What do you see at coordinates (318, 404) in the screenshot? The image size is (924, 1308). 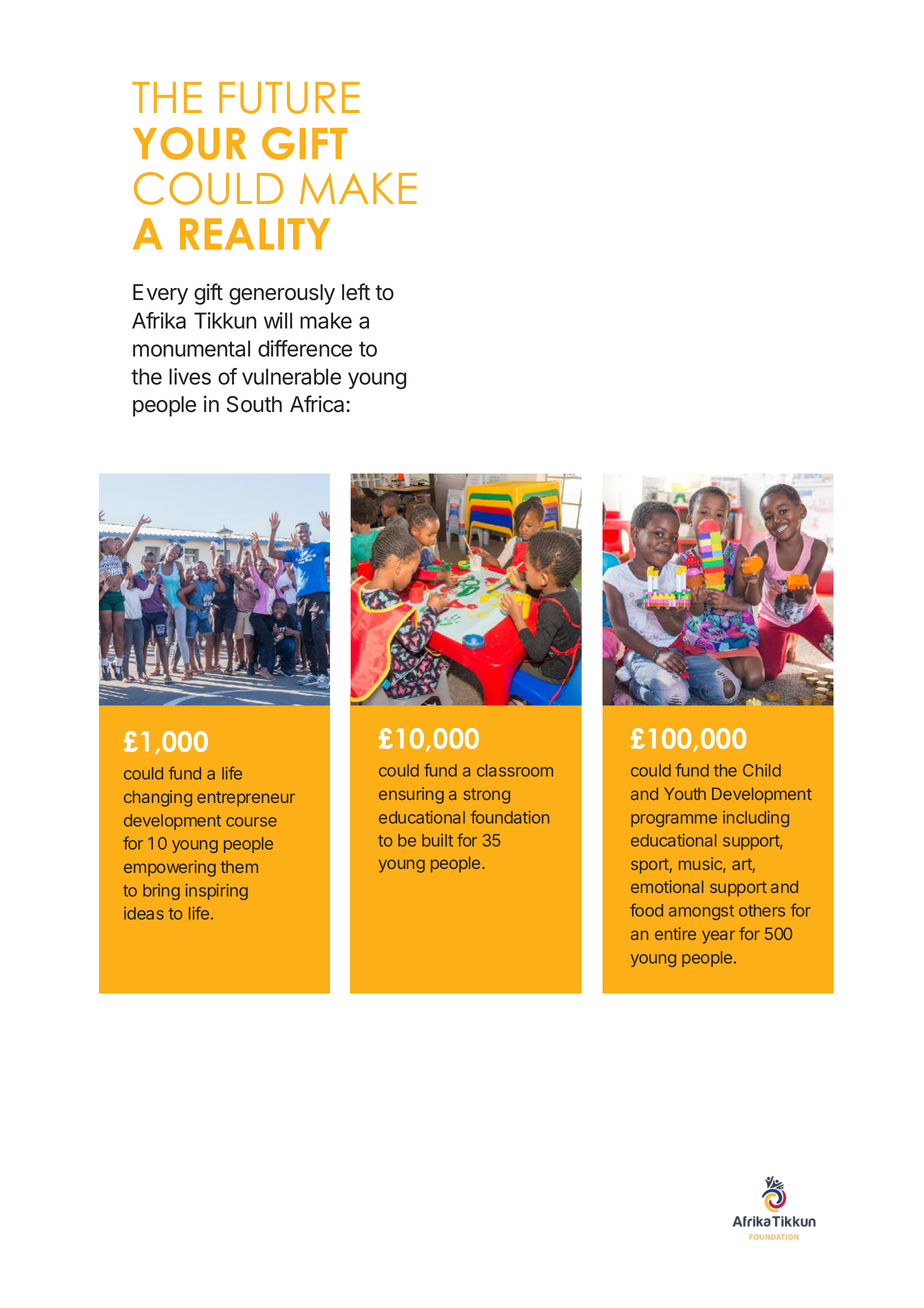 I see `Africa` at bounding box center [318, 404].
